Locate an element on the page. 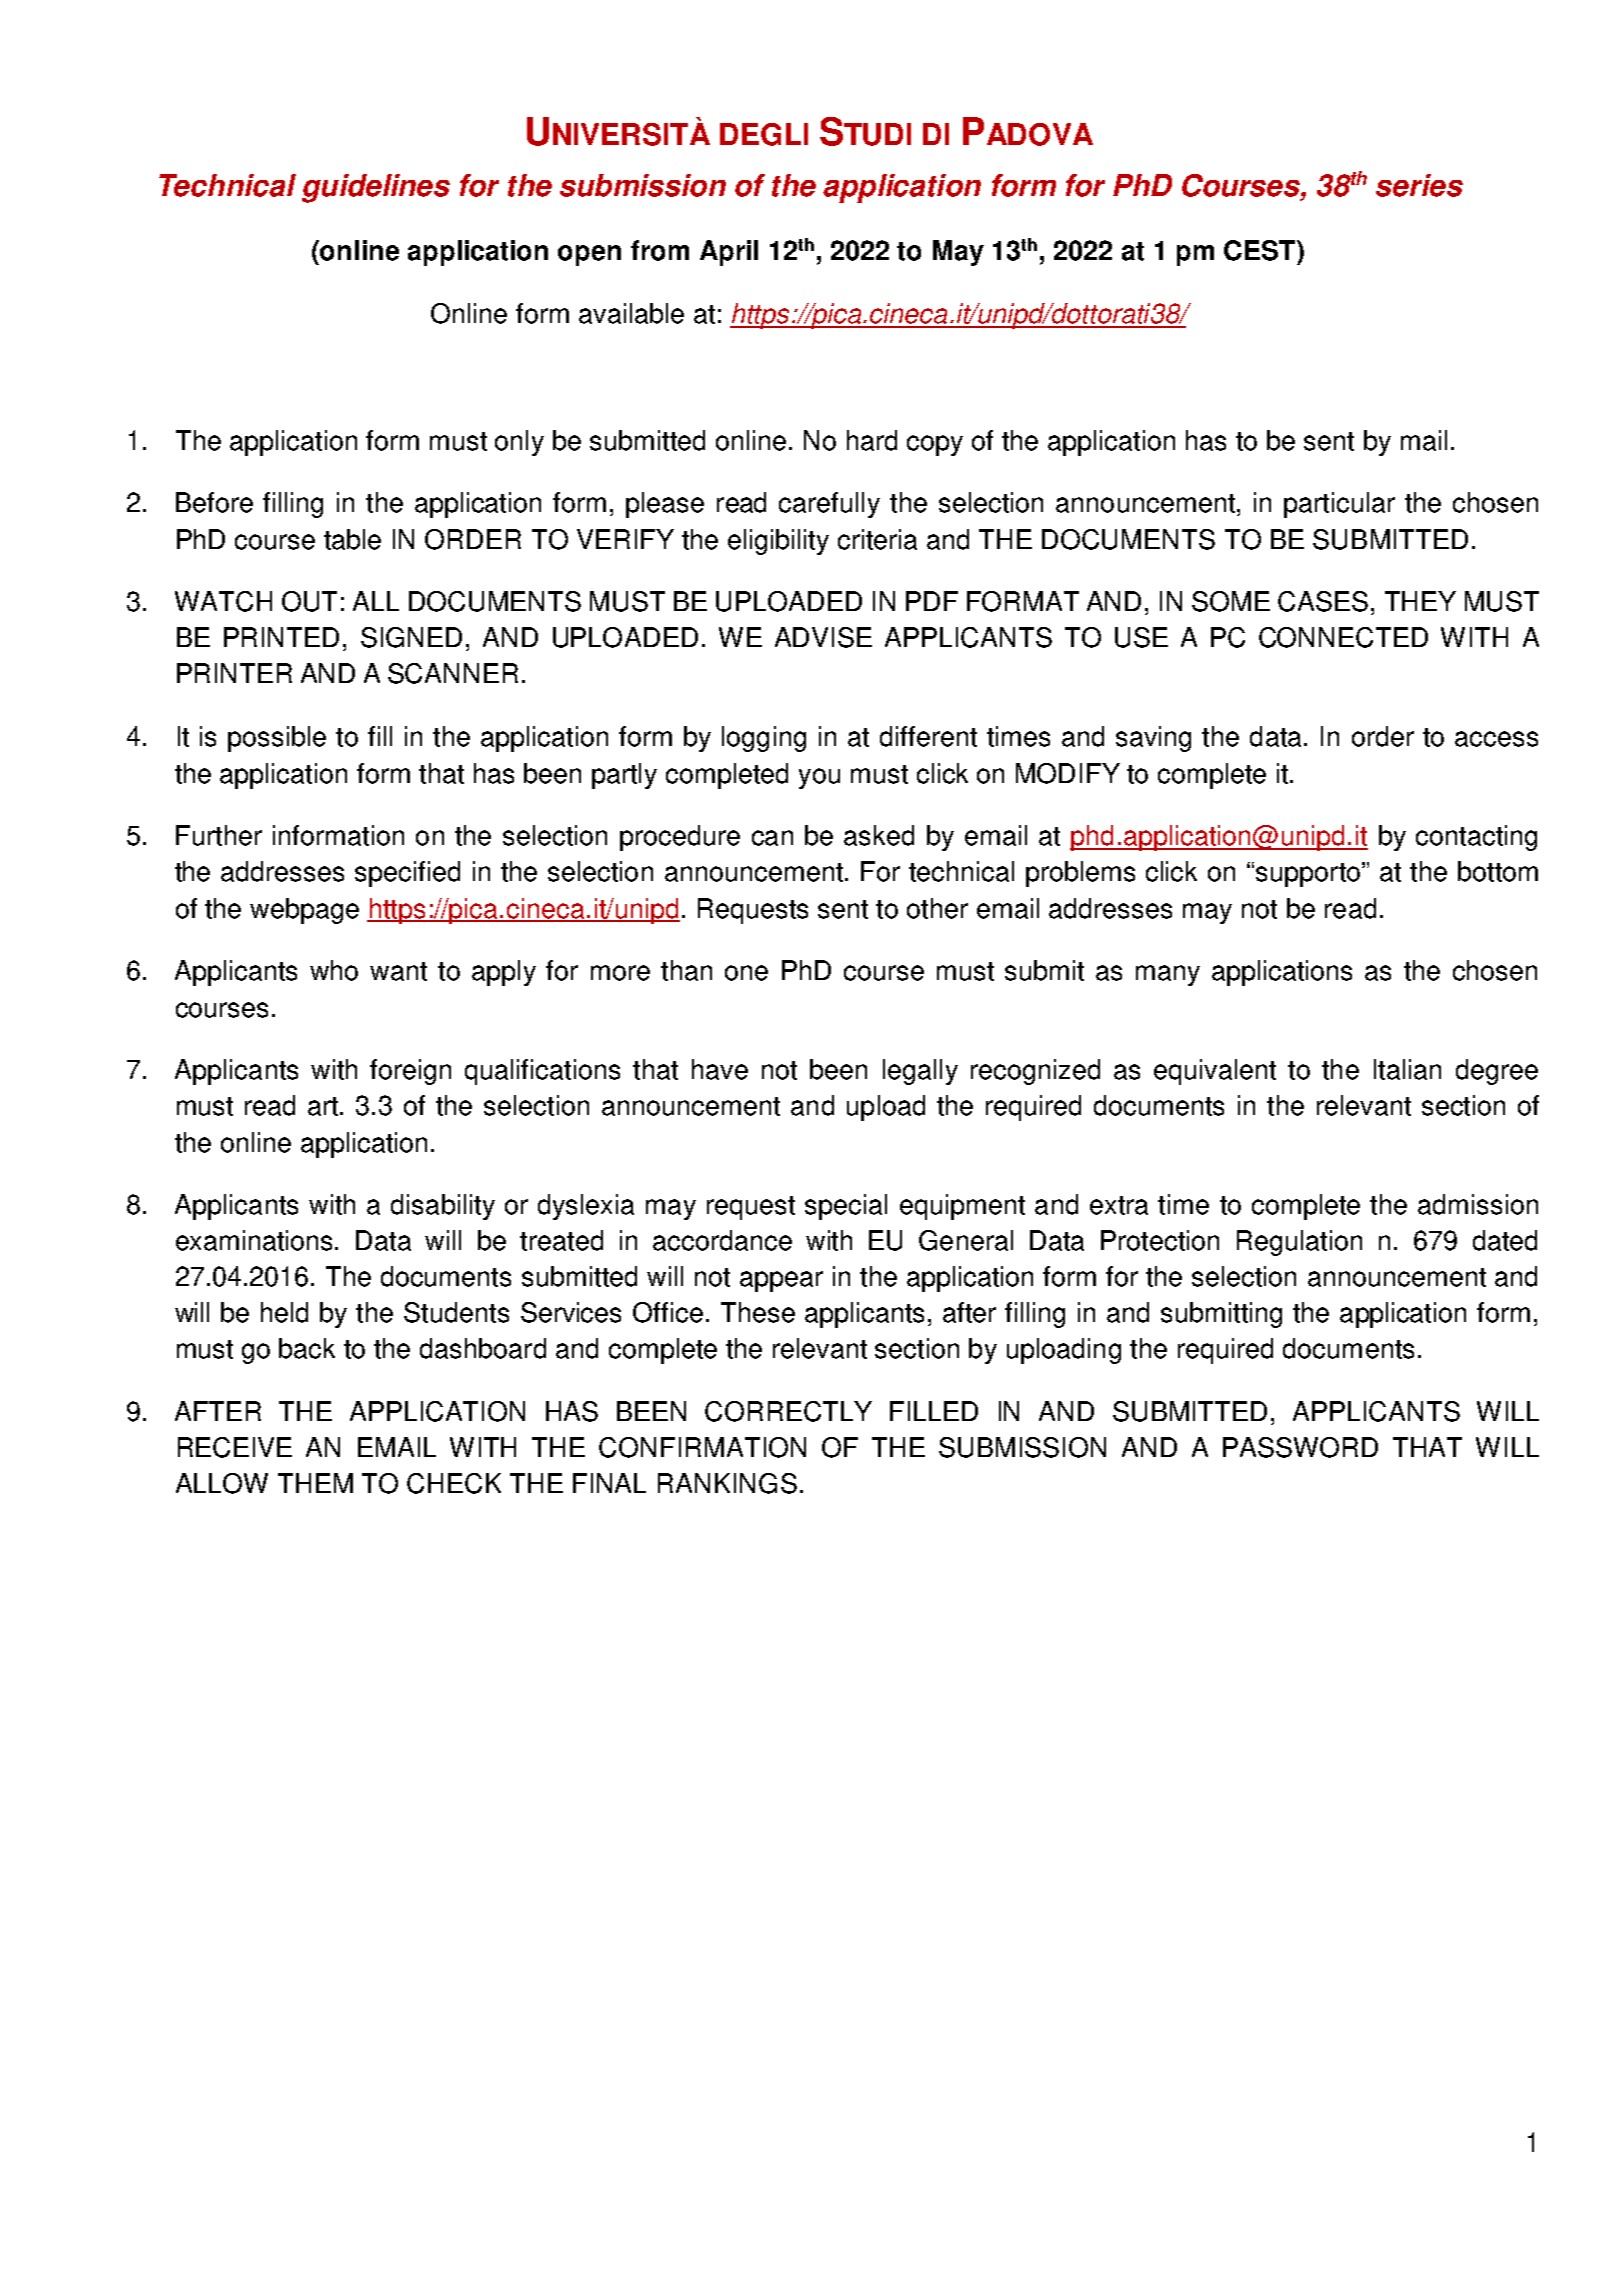  PASSWORD is located at coordinates (1300, 1447).
